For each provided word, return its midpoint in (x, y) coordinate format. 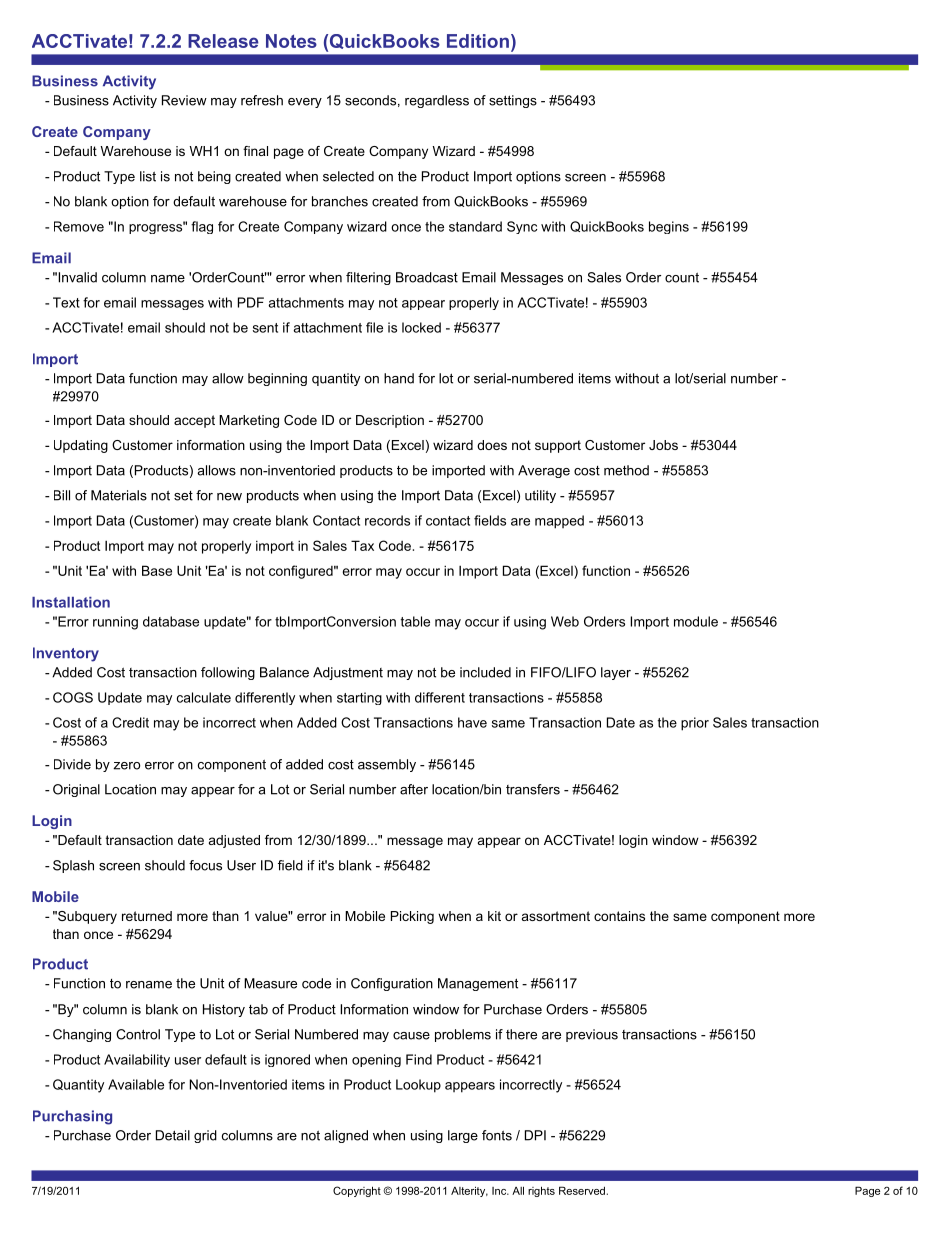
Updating (81, 446)
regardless (437, 101)
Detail (173, 1135)
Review (184, 100)
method (626, 470)
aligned (346, 1136)
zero (126, 766)
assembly (387, 765)
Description (390, 421)
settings (513, 101)
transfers (533, 789)
